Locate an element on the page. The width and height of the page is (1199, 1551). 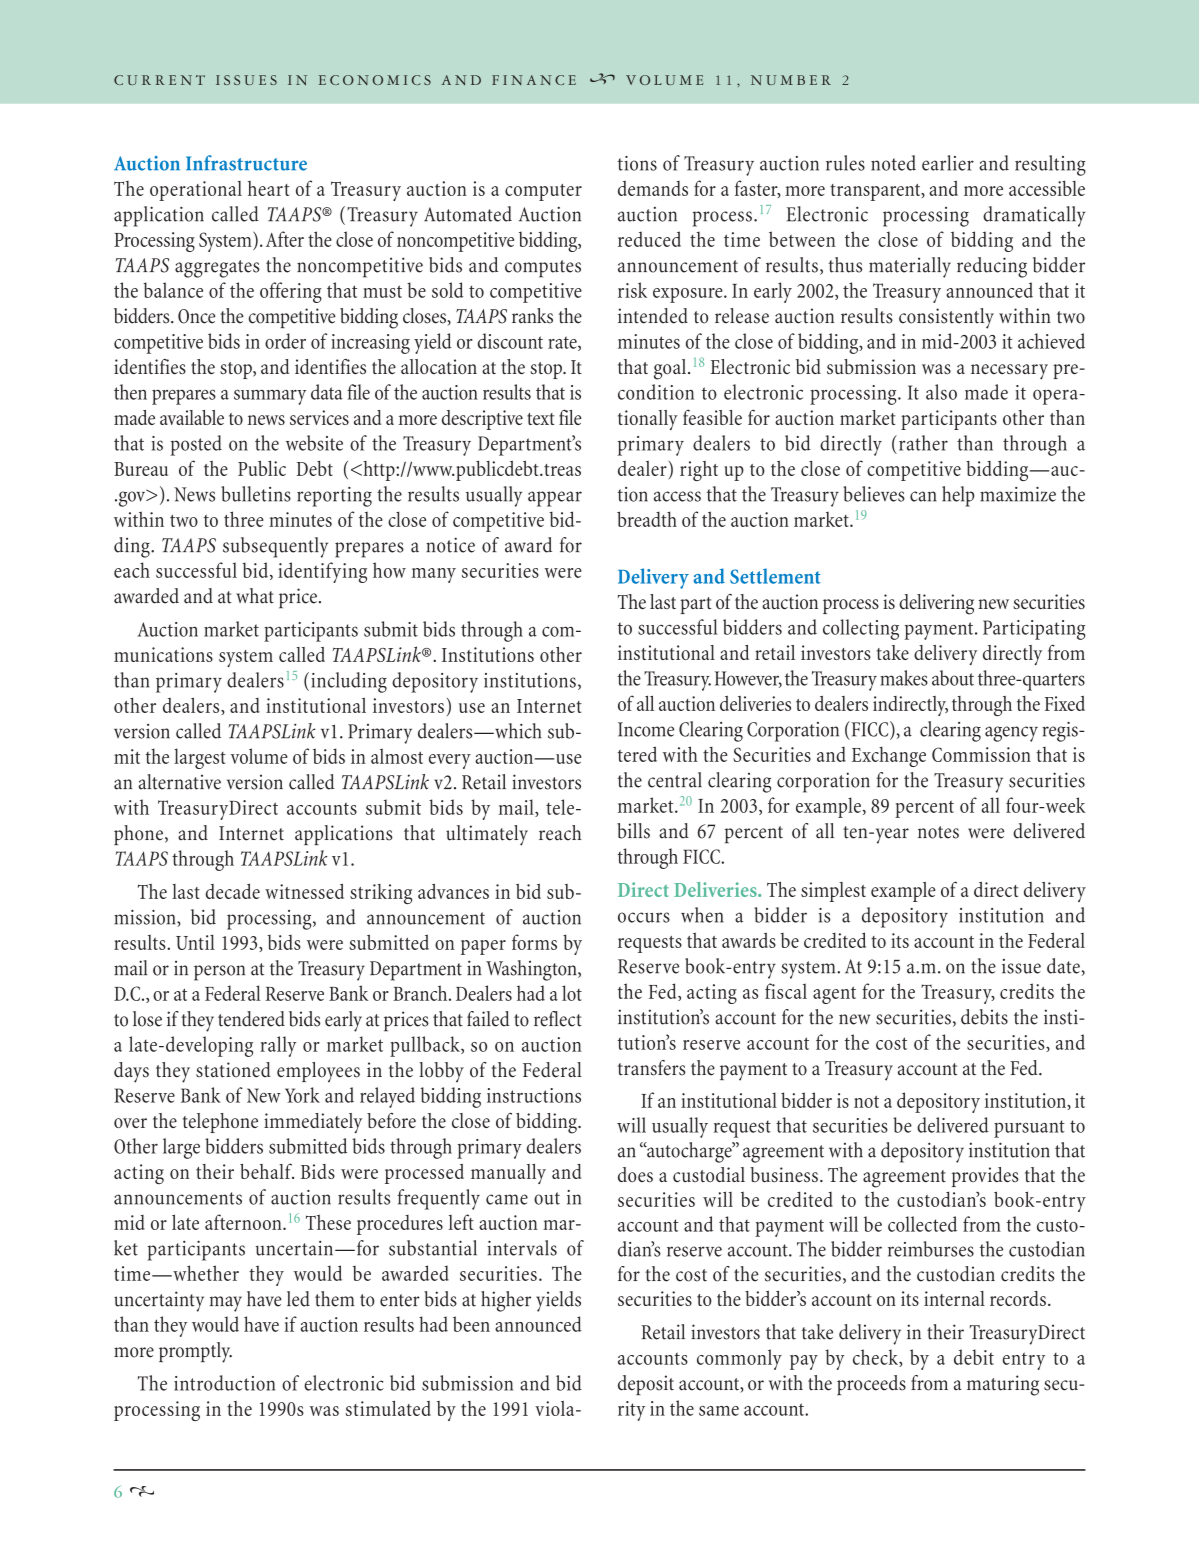
agency is located at coordinates (1011, 734).
